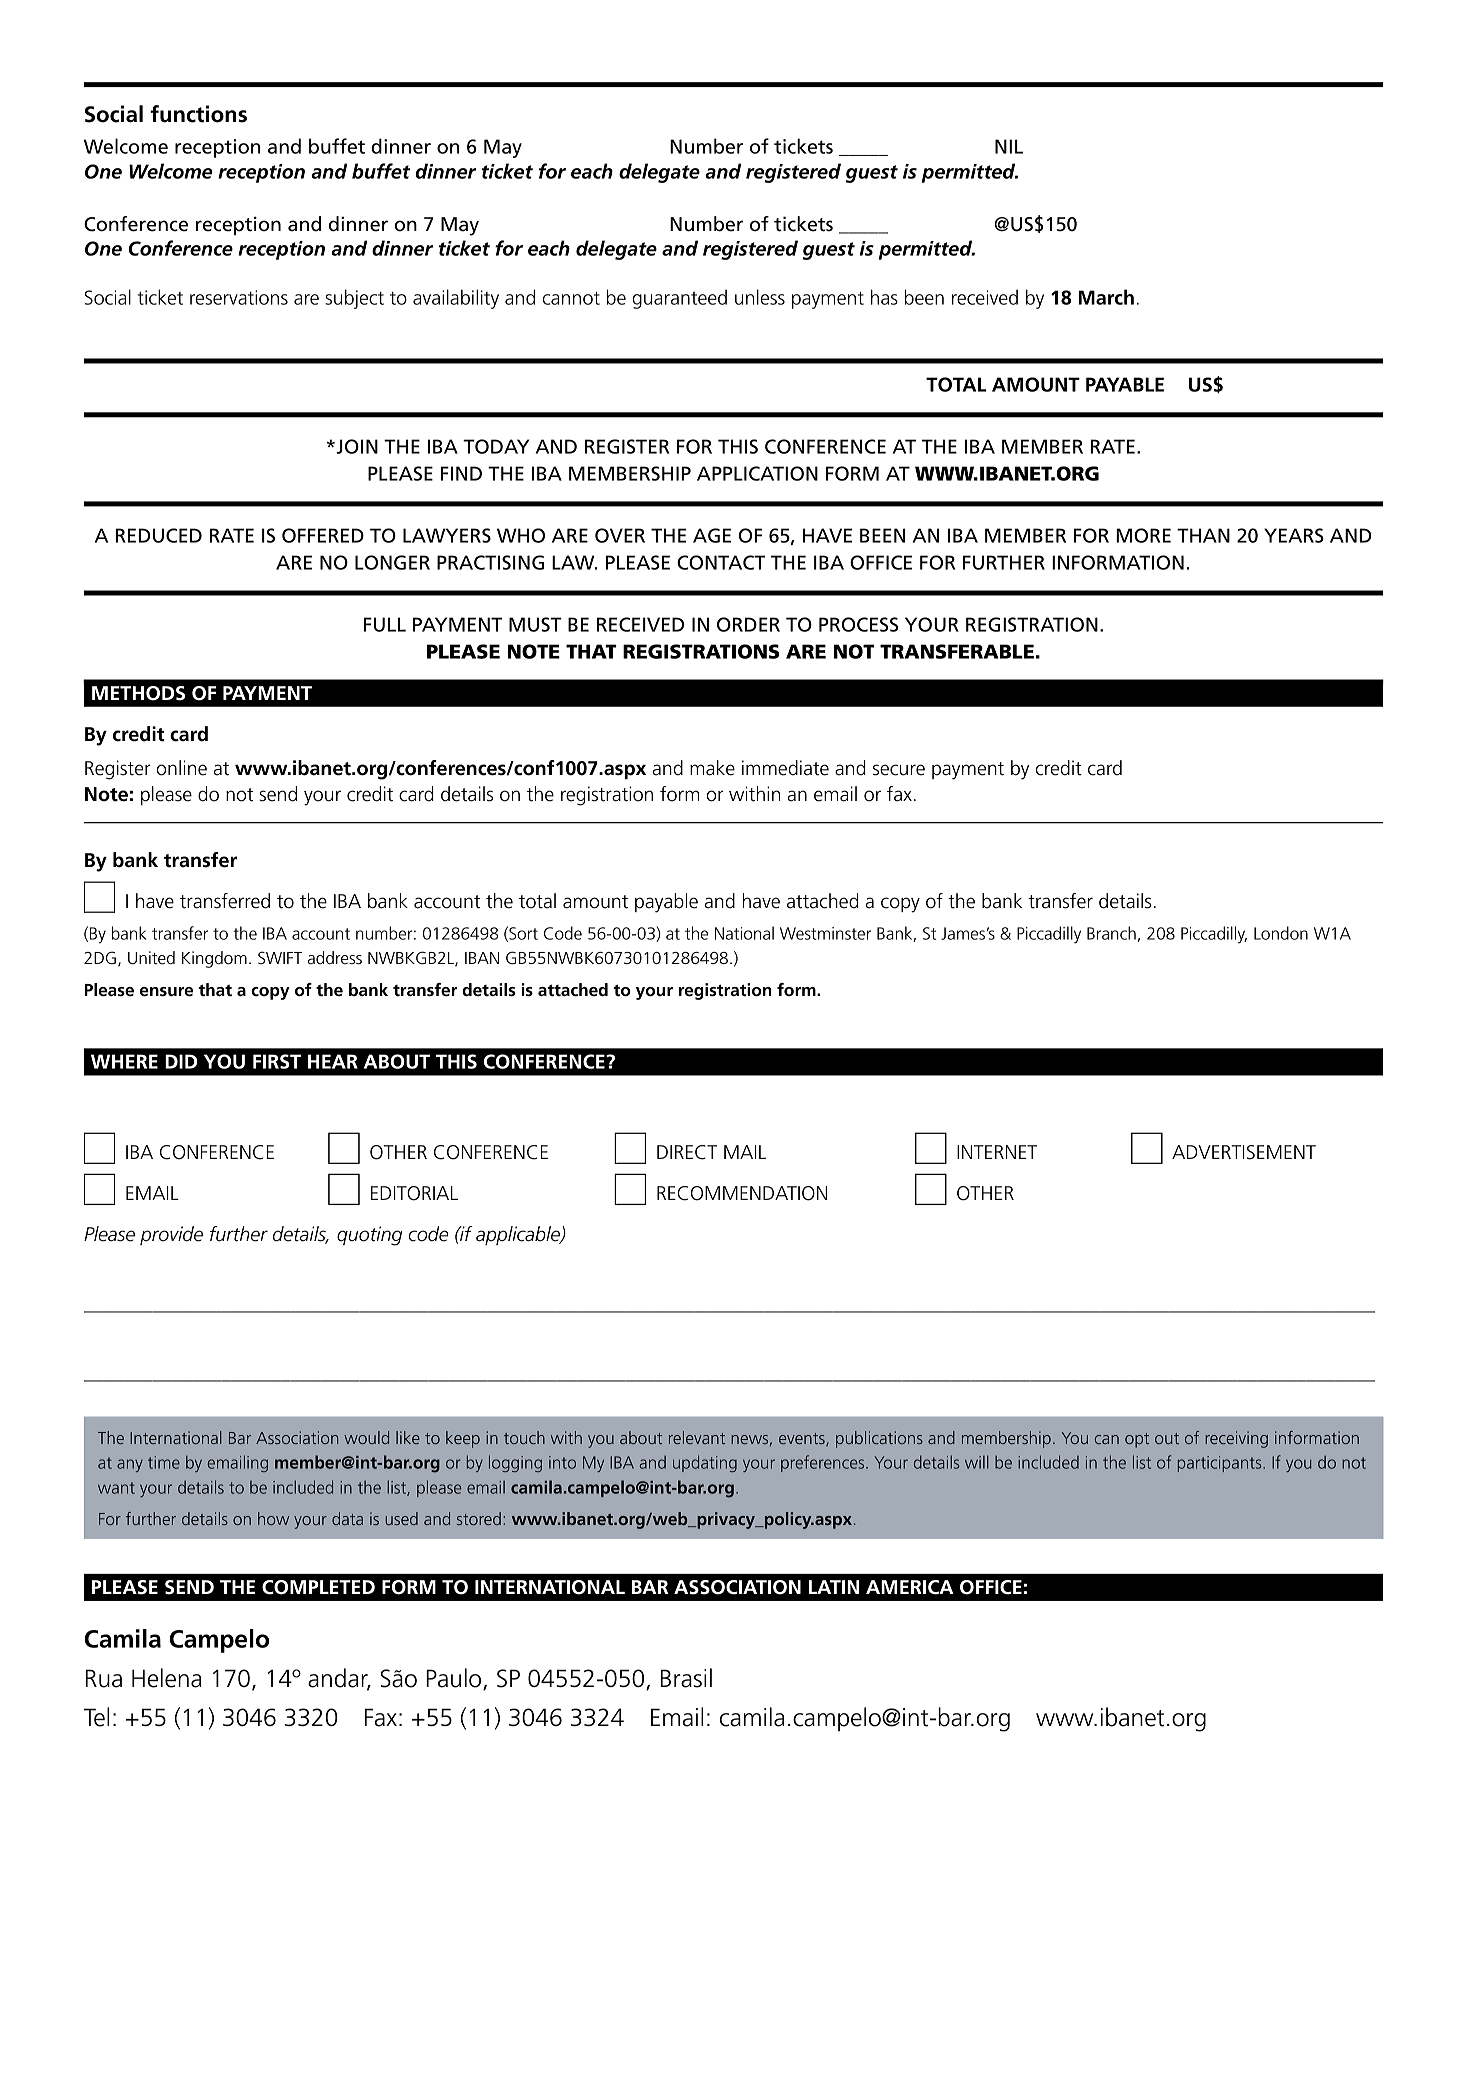 Image resolution: width=1467 pixels, height=2074 pixels. I want to click on provide, so click(171, 1235).
